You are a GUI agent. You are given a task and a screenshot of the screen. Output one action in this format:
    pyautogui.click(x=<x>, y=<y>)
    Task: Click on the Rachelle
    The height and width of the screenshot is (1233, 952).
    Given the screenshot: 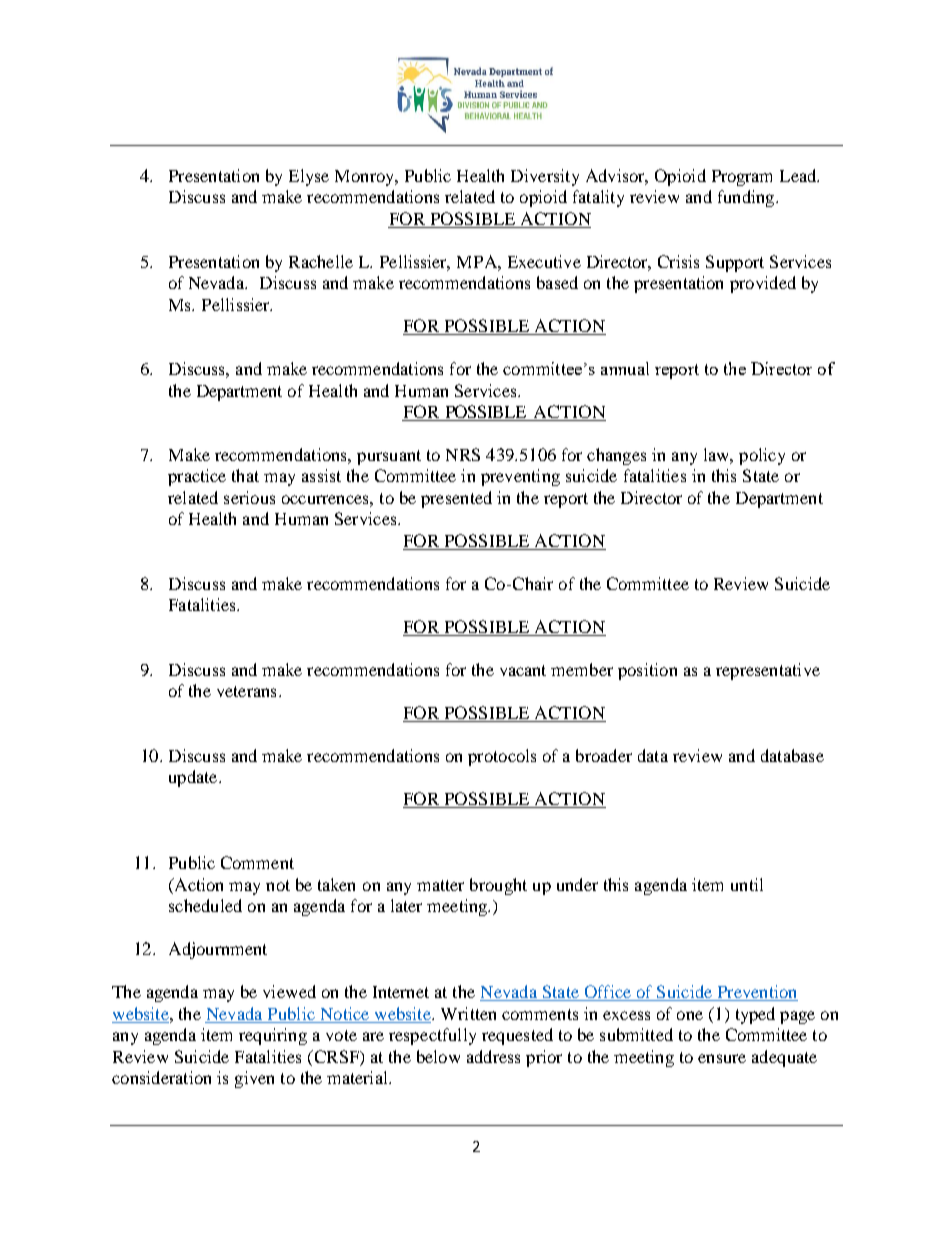 What is the action you would take?
    pyautogui.click(x=321, y=261)
